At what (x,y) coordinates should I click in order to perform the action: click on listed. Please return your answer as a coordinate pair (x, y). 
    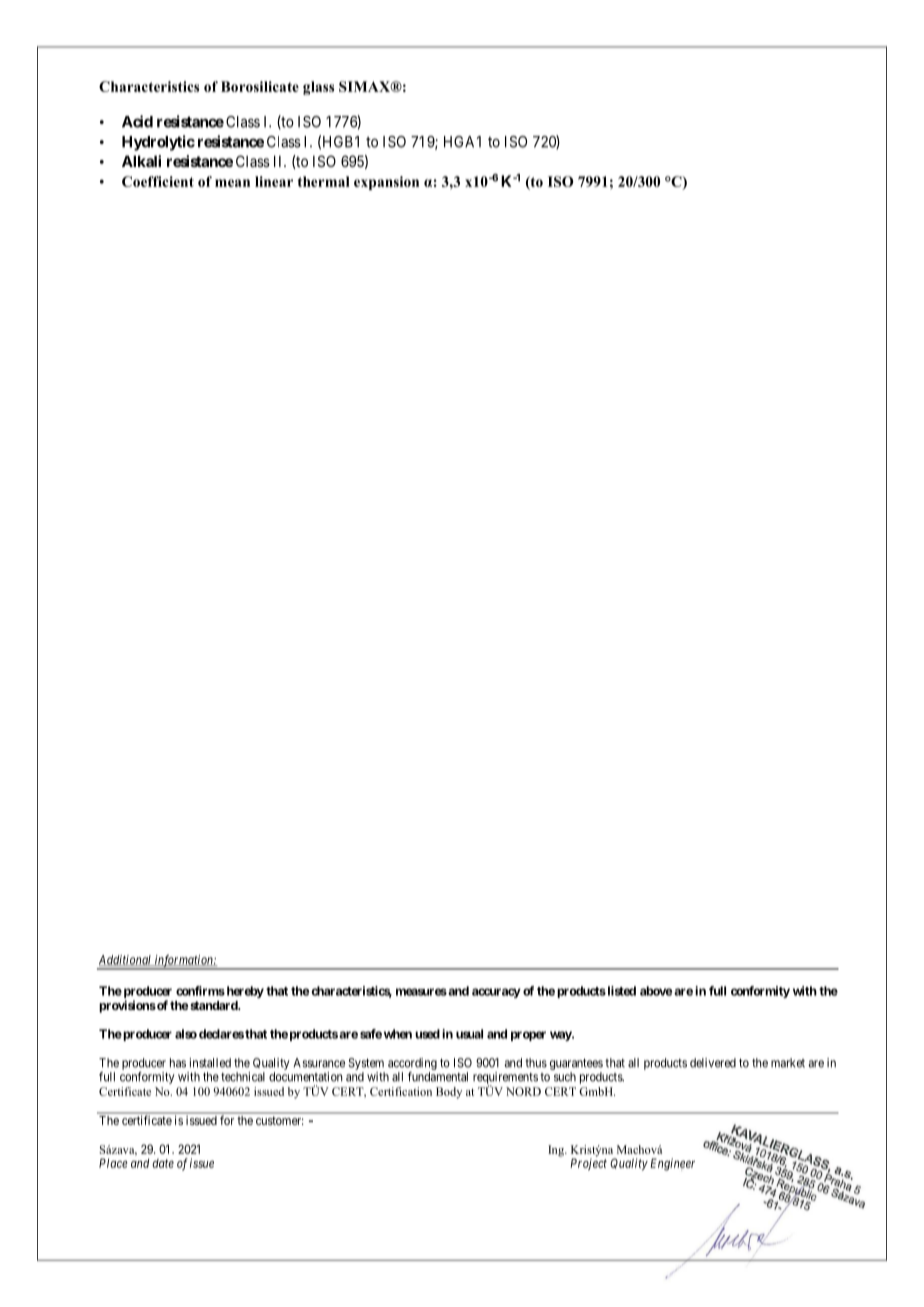
    Looking at the image, I should click on (620, 991).
